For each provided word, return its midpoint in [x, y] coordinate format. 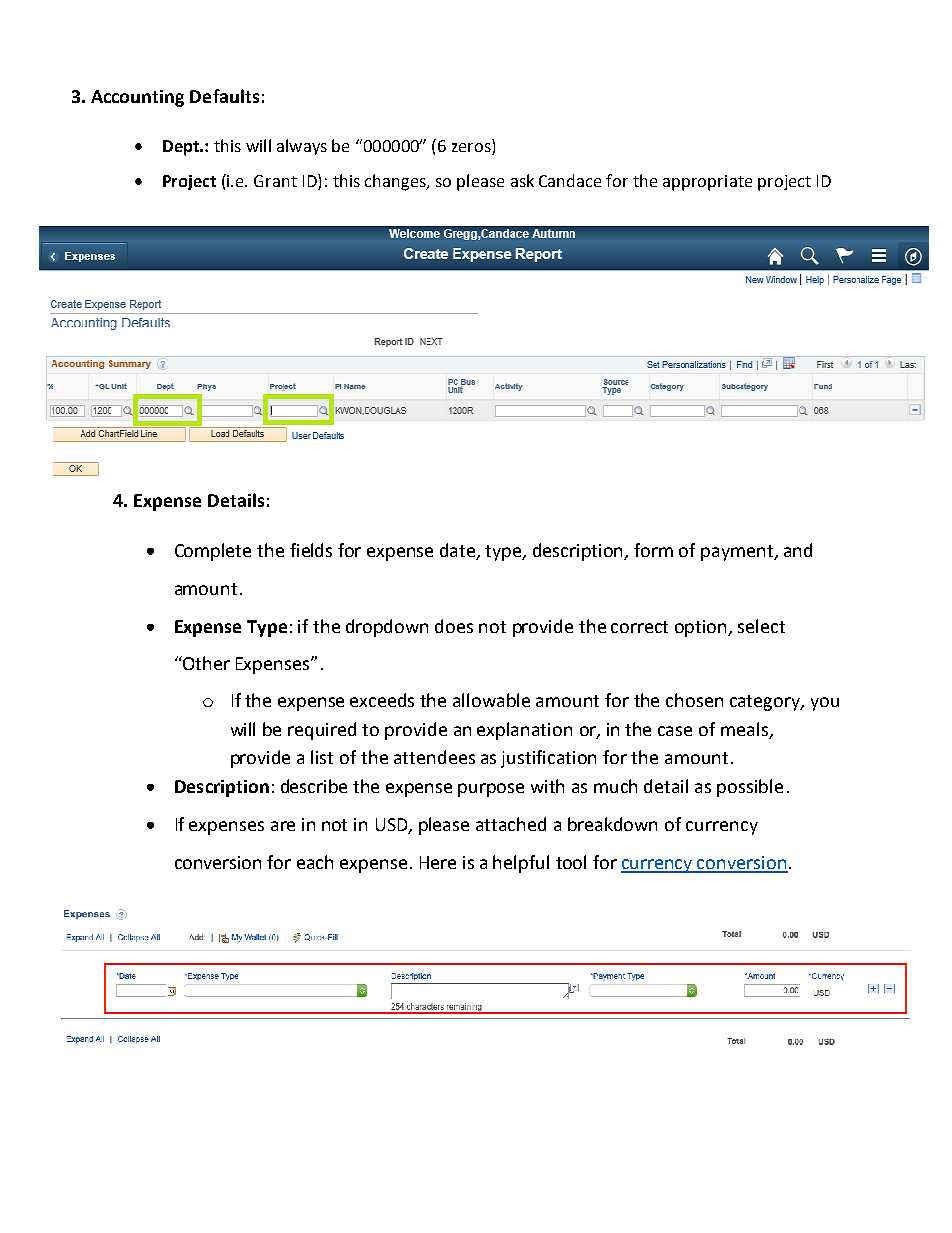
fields [311, 550]
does [454, 626]
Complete [213, 552]
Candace [570, 180]
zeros [472, 149]
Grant [275, 181]
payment [738, 553]
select [761, 626]
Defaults [224, 96]
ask [522, 180]
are [283, 826]
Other [205, 663]
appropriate [707, 183]
